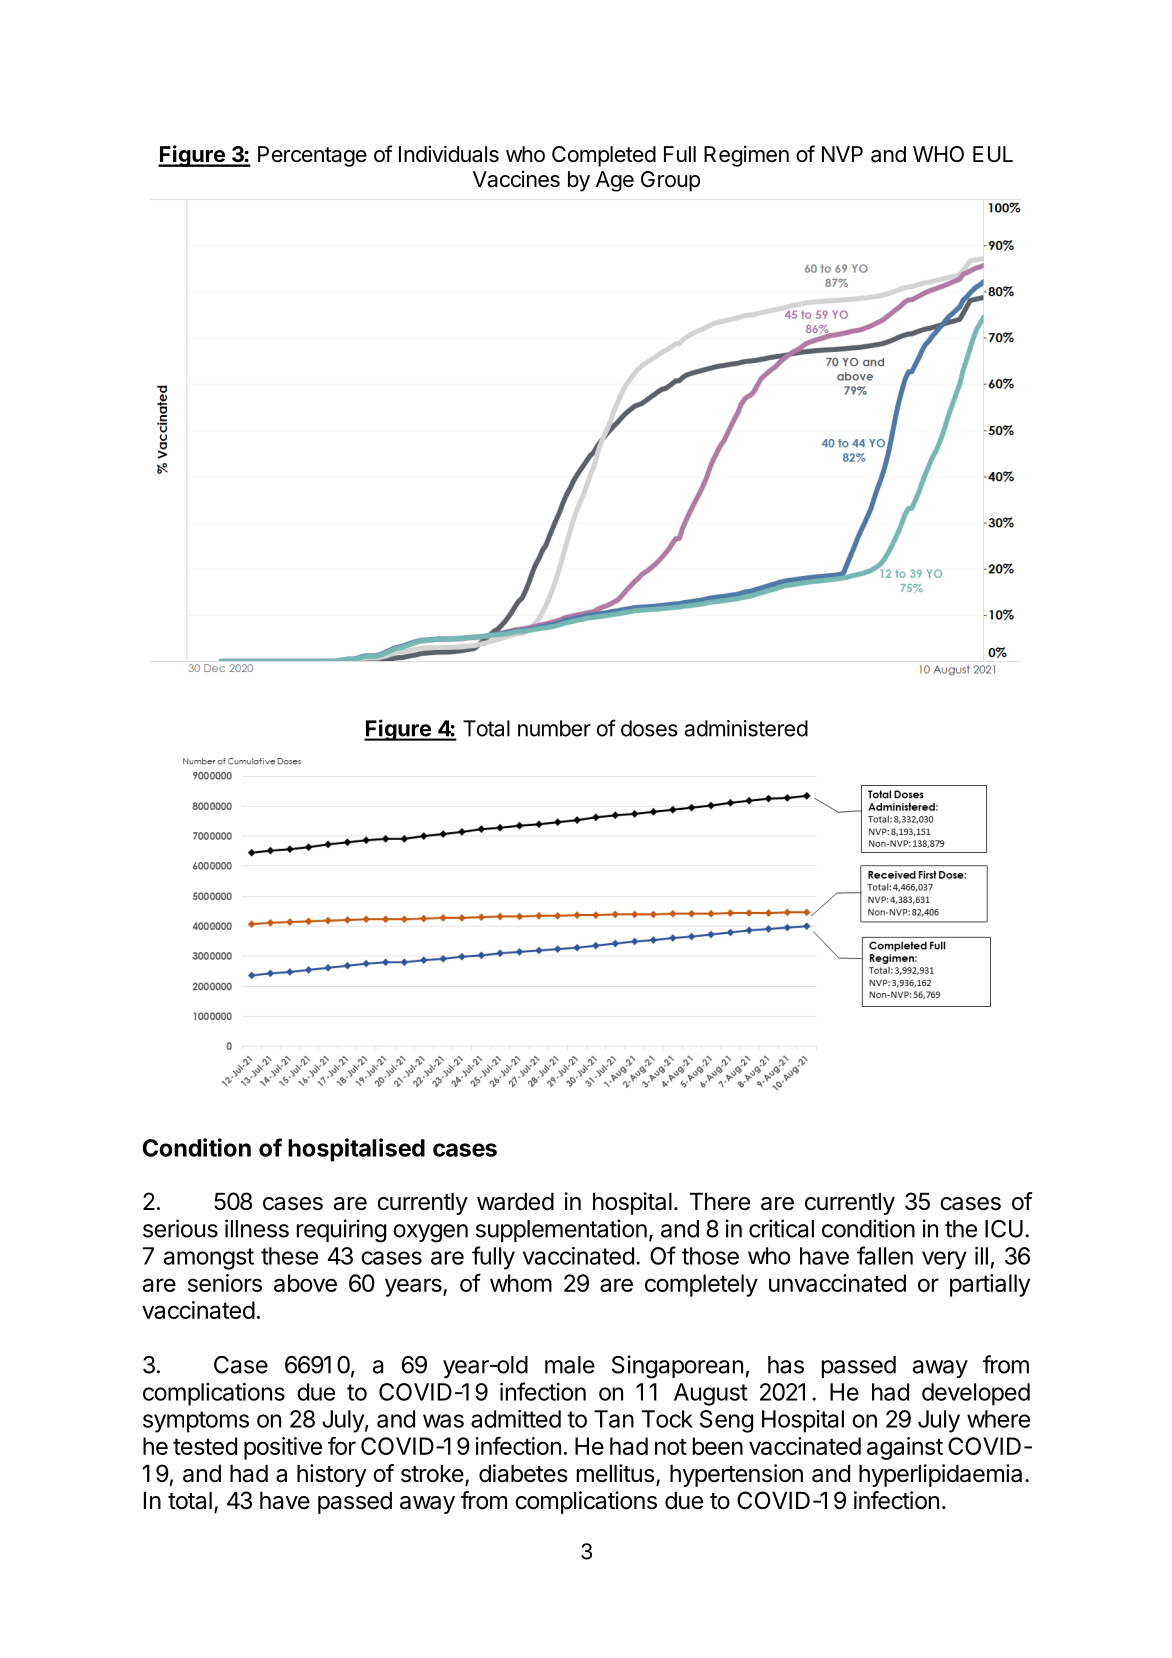 This image has width=1172, height=1658. What do you see at coordinates (649, 728) in the image?
I see `doses` at bounding box center [649, 728].
